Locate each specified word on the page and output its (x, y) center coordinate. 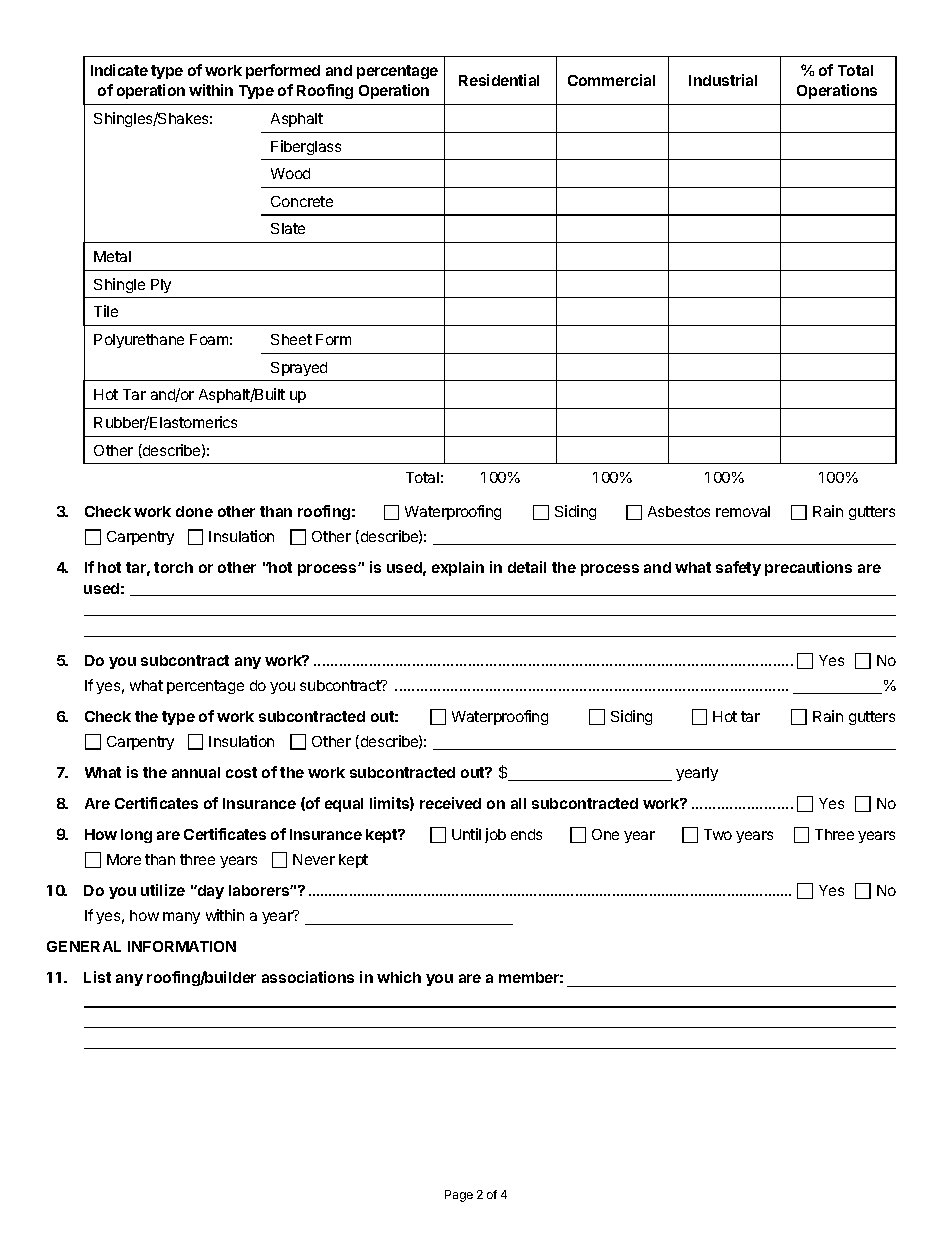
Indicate (119, 70)
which (399, 977)
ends (526, 834)
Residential (499, 80)
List (97, 977)
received (450, 803)
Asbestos (679, 511)
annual (196, 772)
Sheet (291, 339)
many (181, 918)
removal (743, 511)
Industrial (723, 80)
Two (718, 834)
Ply (161, 286)
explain (458, 568)
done (194, 511)
